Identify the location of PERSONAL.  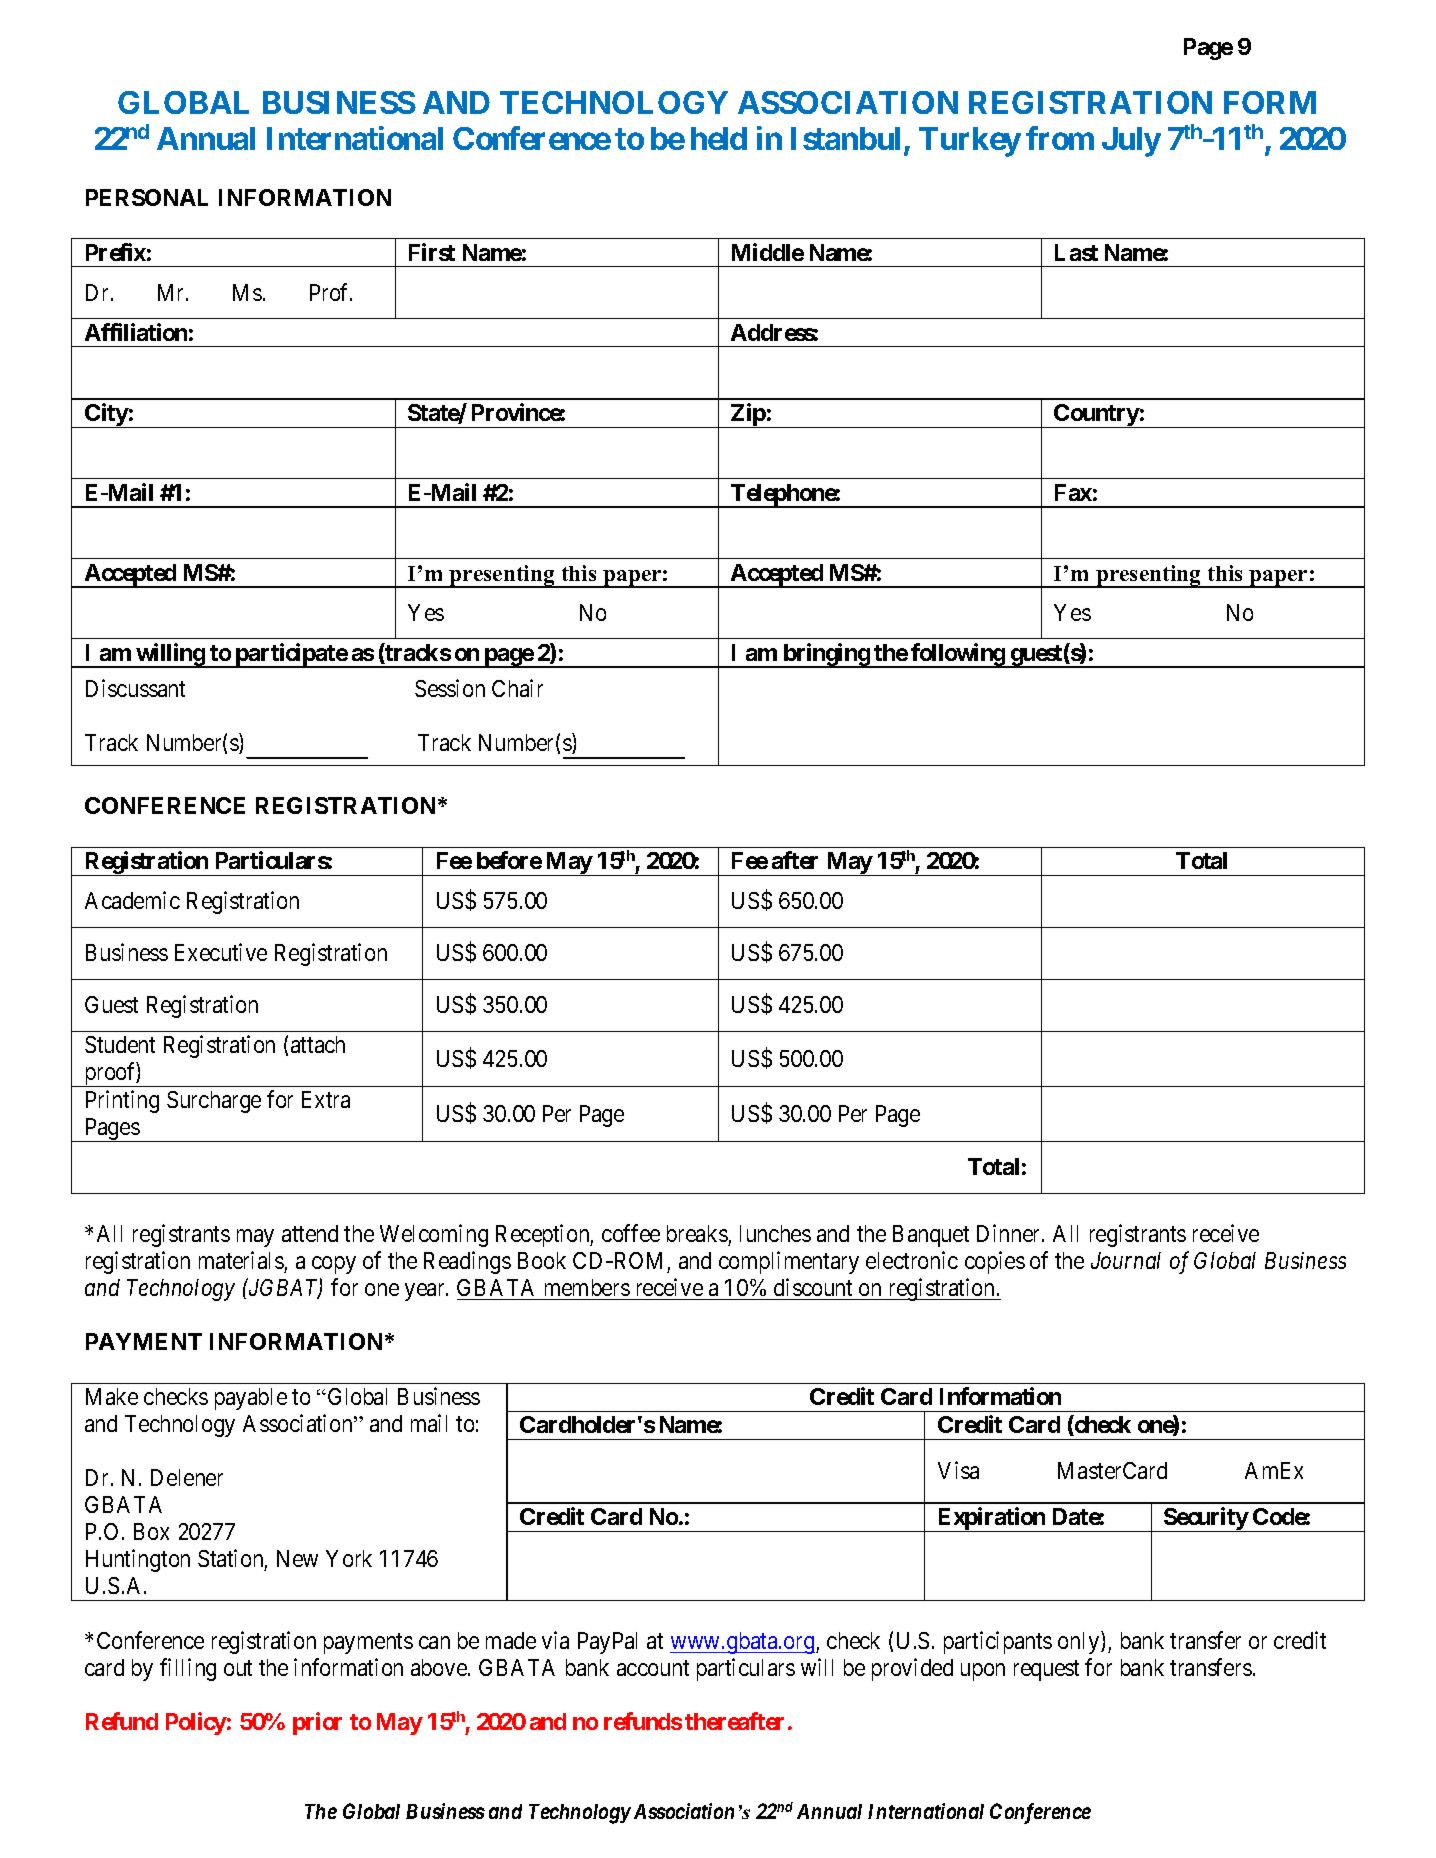
(147, 197).
